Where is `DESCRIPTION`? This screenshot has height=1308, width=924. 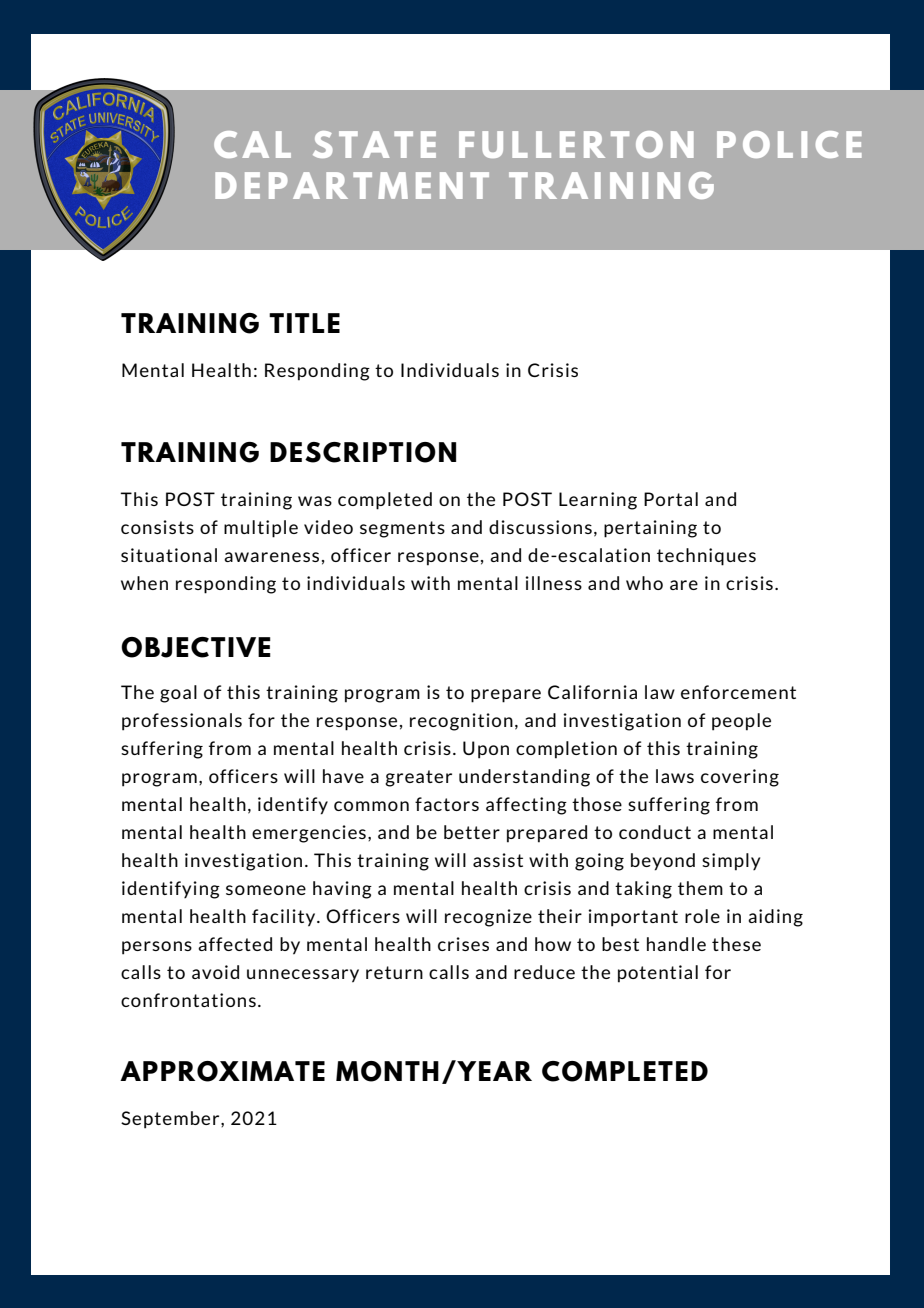 DESCRIPTION is located at coordinates (363, 452).
